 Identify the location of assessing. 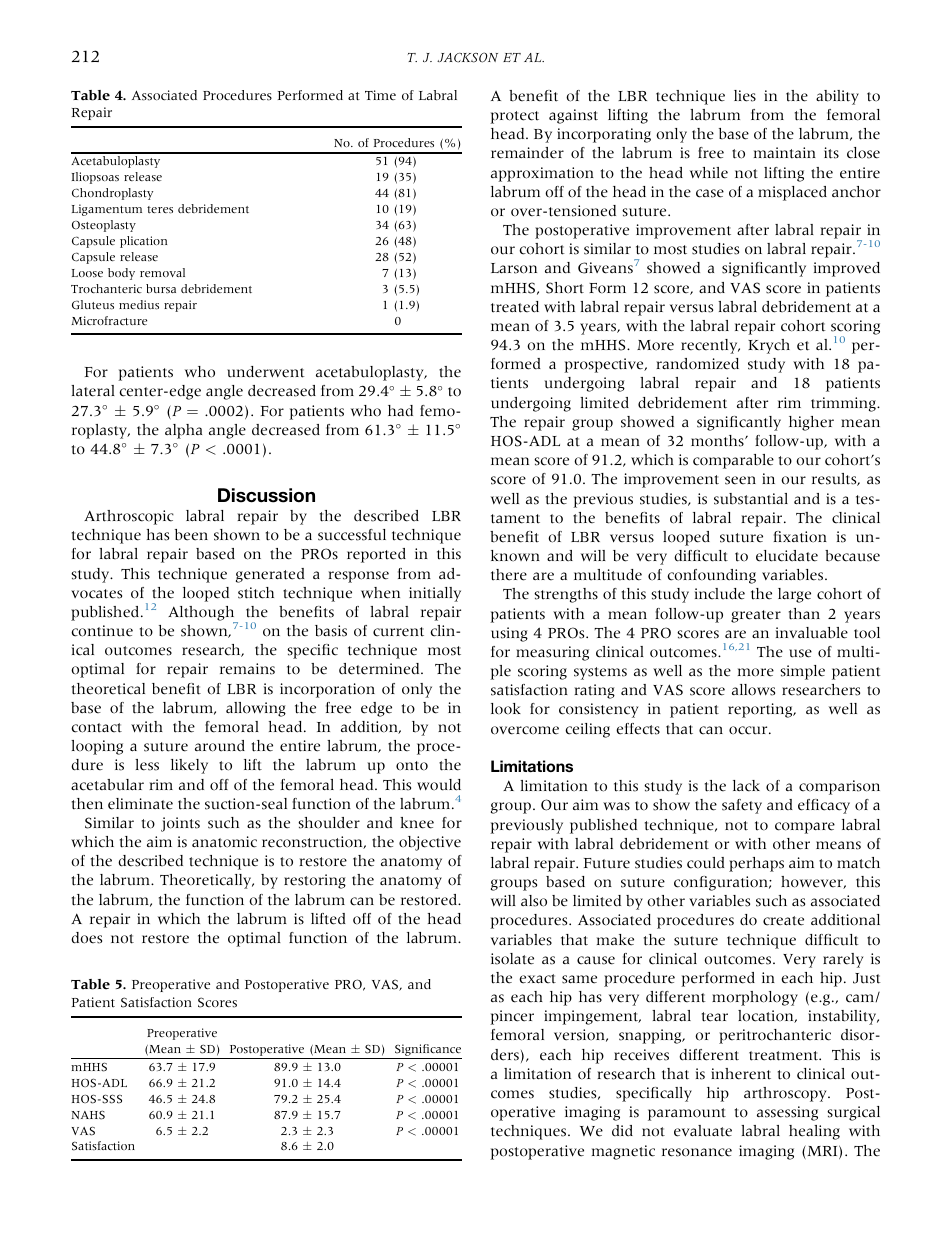
(787, 1113).
